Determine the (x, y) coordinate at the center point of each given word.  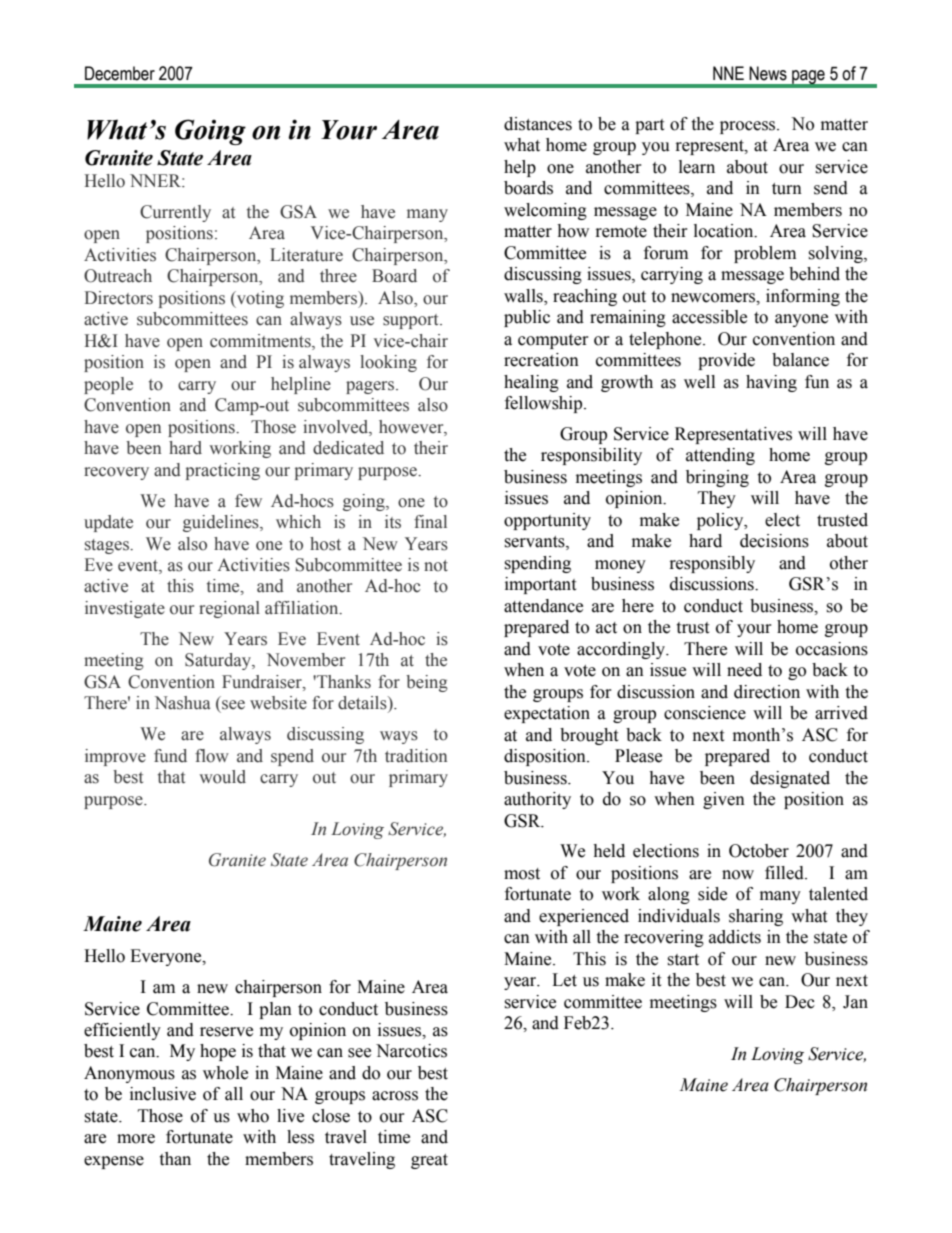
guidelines (222, 523)
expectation (547, 714)
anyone (801, 320)
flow (212, 756)
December (120, 73)
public (527, 318)
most (522, 874)
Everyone (167, 957)
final (430, 521)
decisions (774, 541)
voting (259, 299)
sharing (756, 917)
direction (767, 692)
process (749, 127)
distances (538, 124)
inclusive (163, 1094)
